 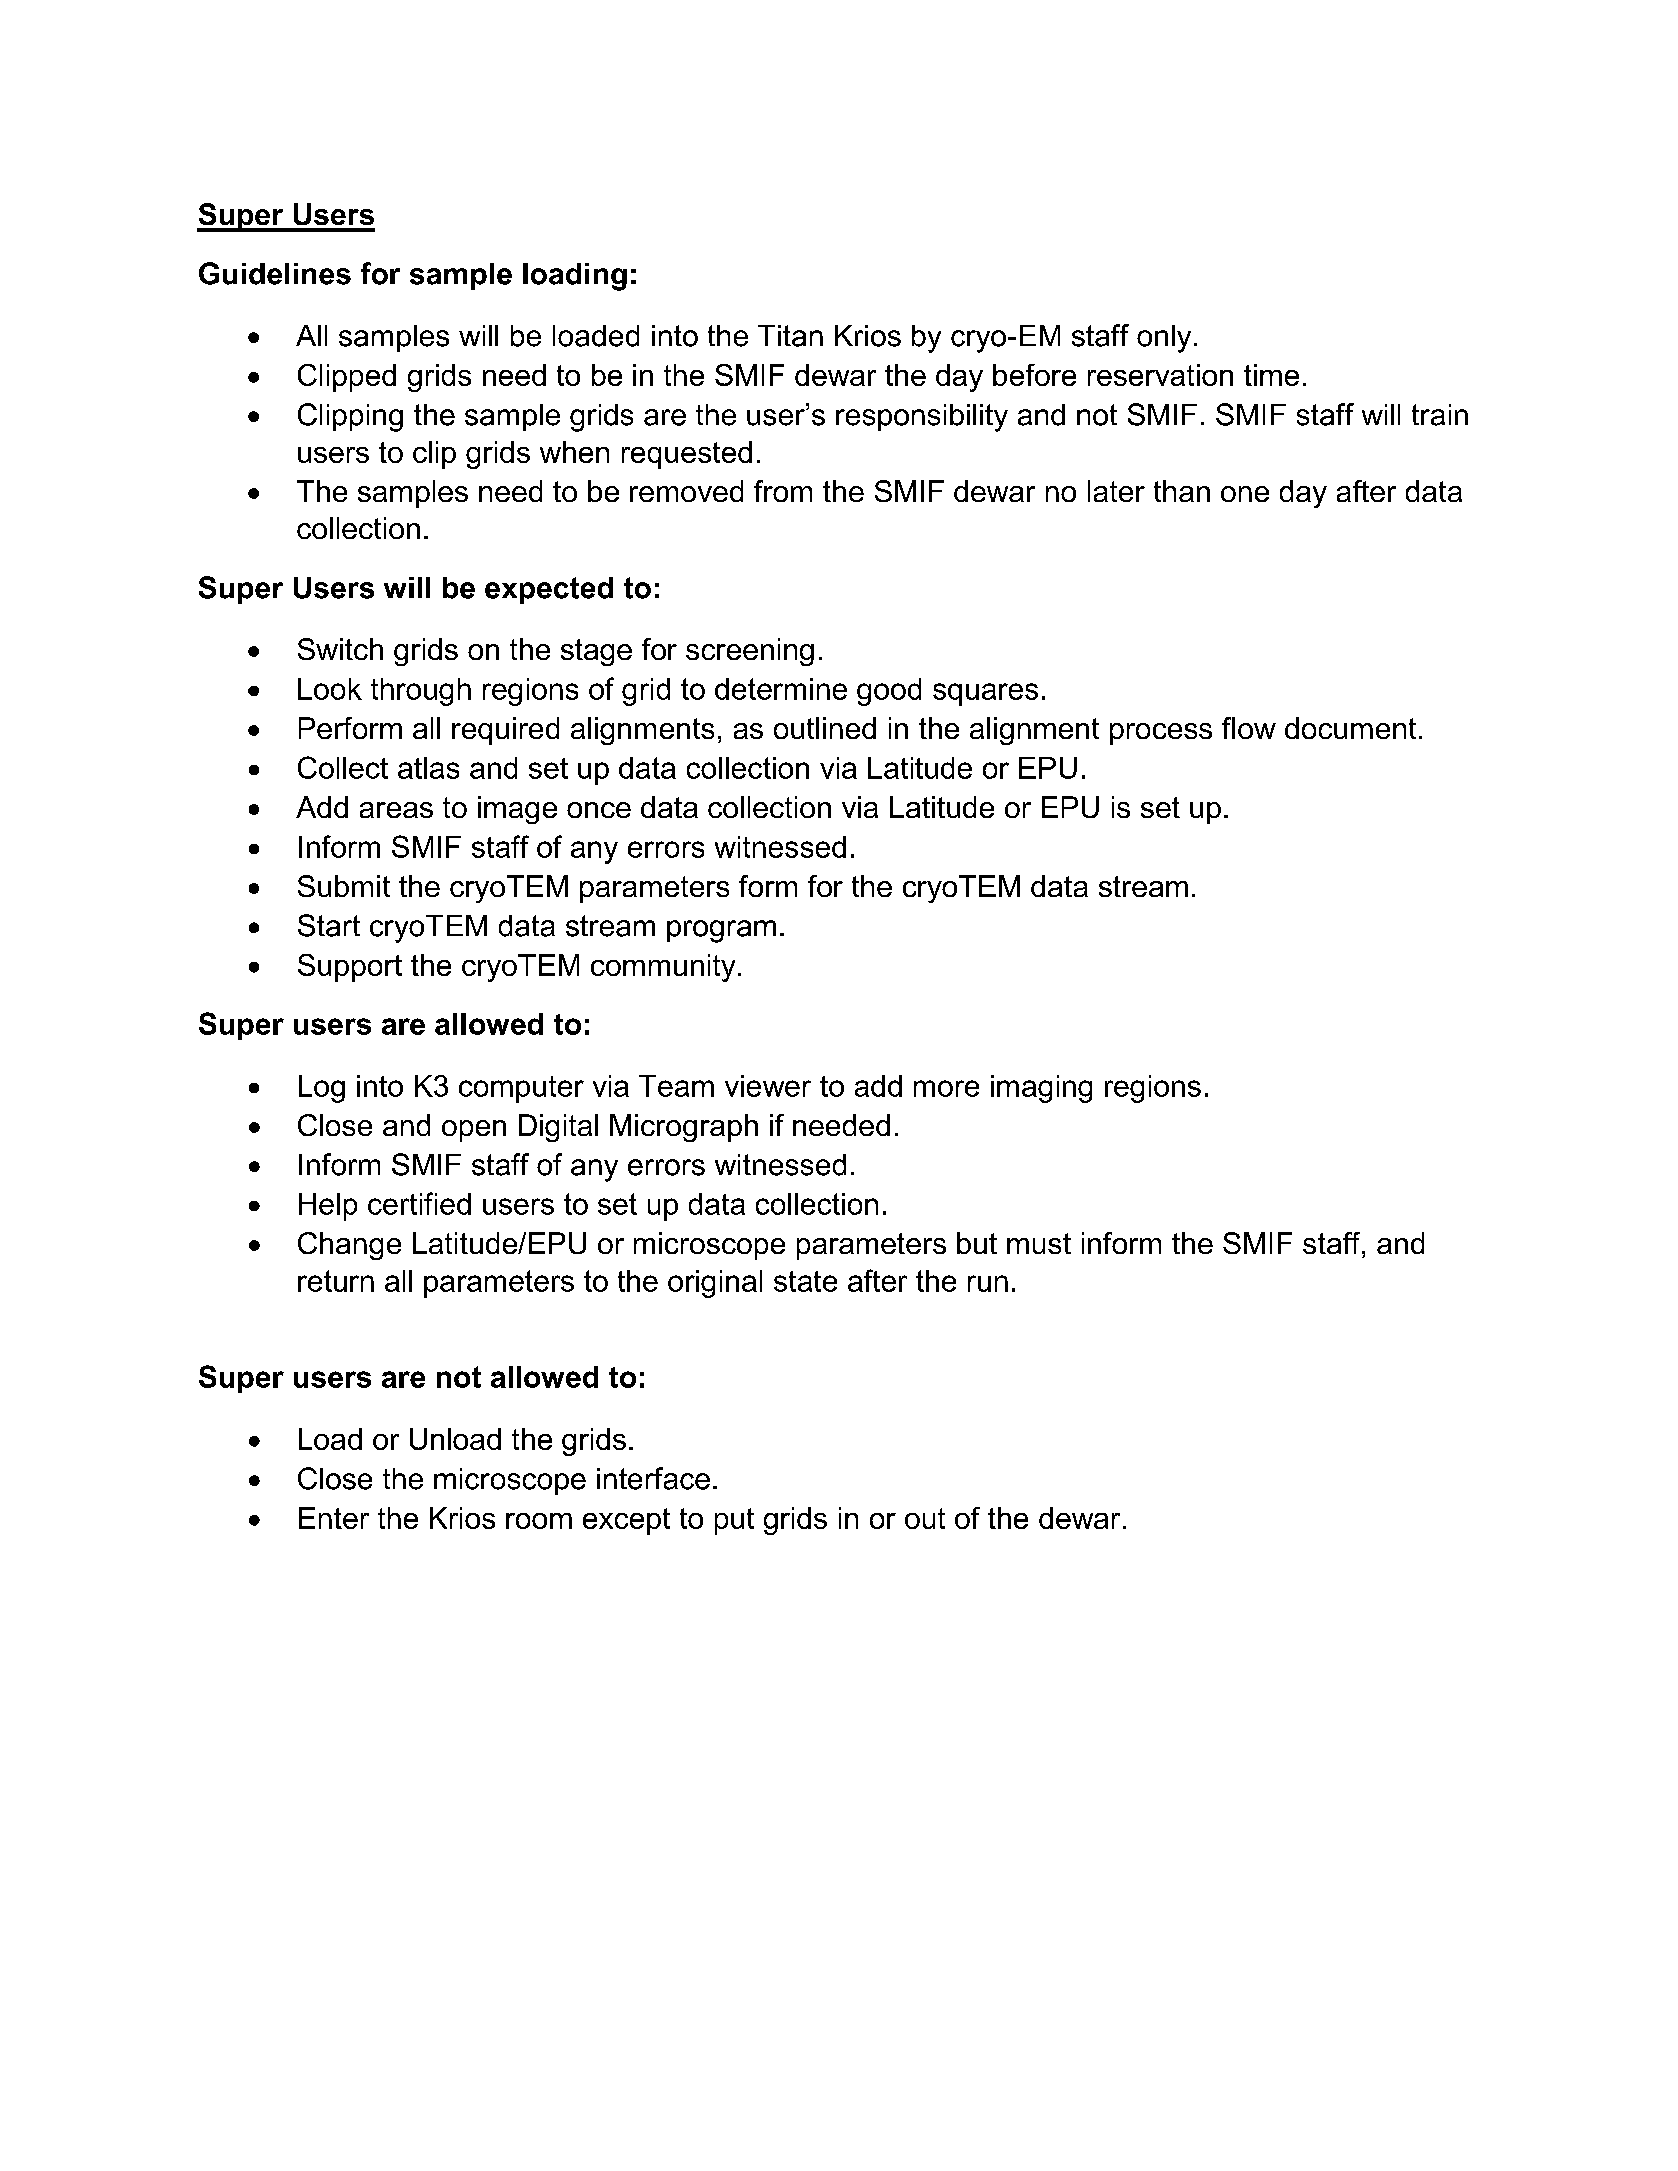 What do you see at coordinates (783, 491) in the image?
I see `from` at bounding box center [783, 491].
